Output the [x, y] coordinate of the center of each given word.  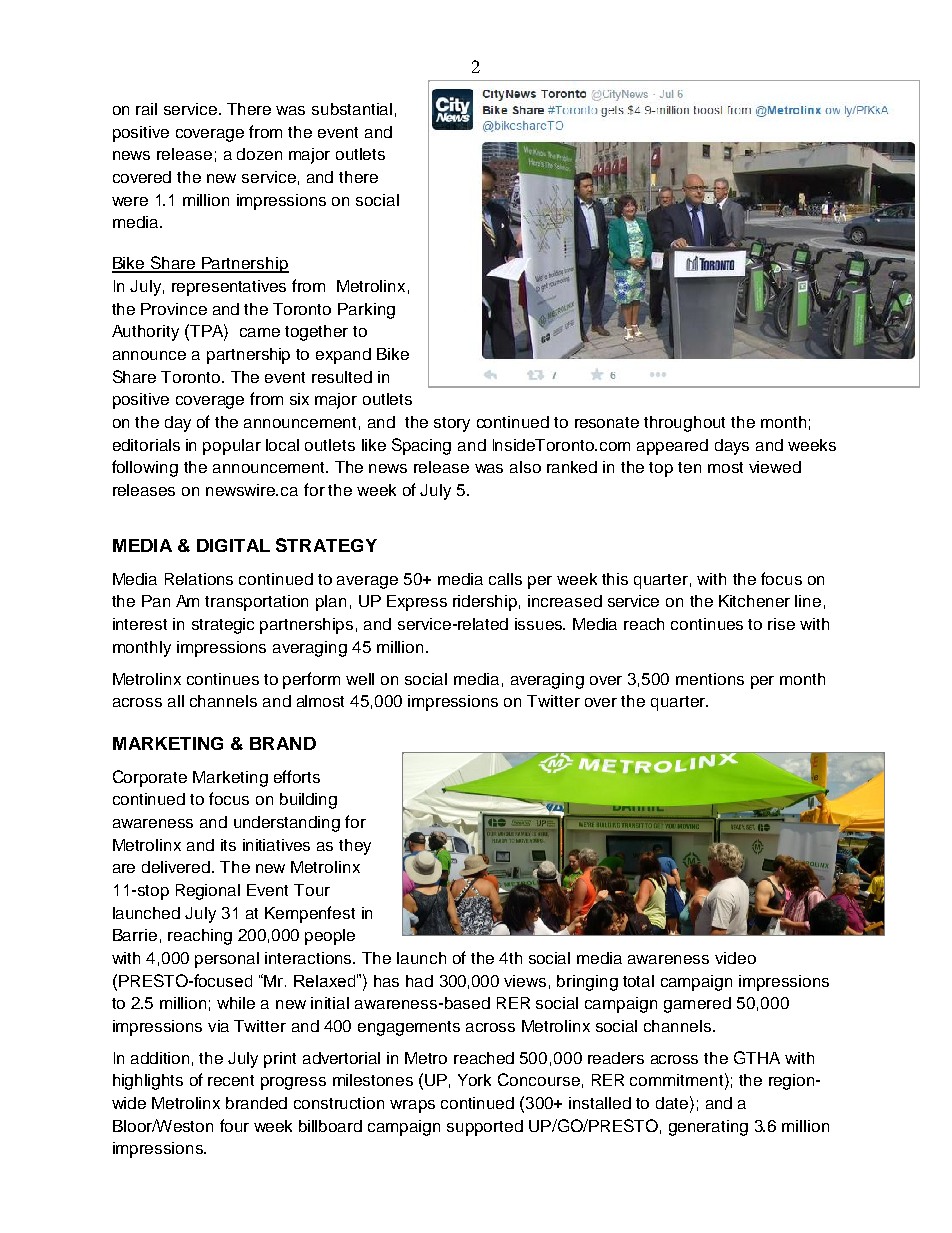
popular [232, 447]
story [452, 424]
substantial [352, 109]
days [732, 447]
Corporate [150, 778]
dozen [259, 154]
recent [231, 1080]
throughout [684, 424]
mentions [710, 679]
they [355, 847]
